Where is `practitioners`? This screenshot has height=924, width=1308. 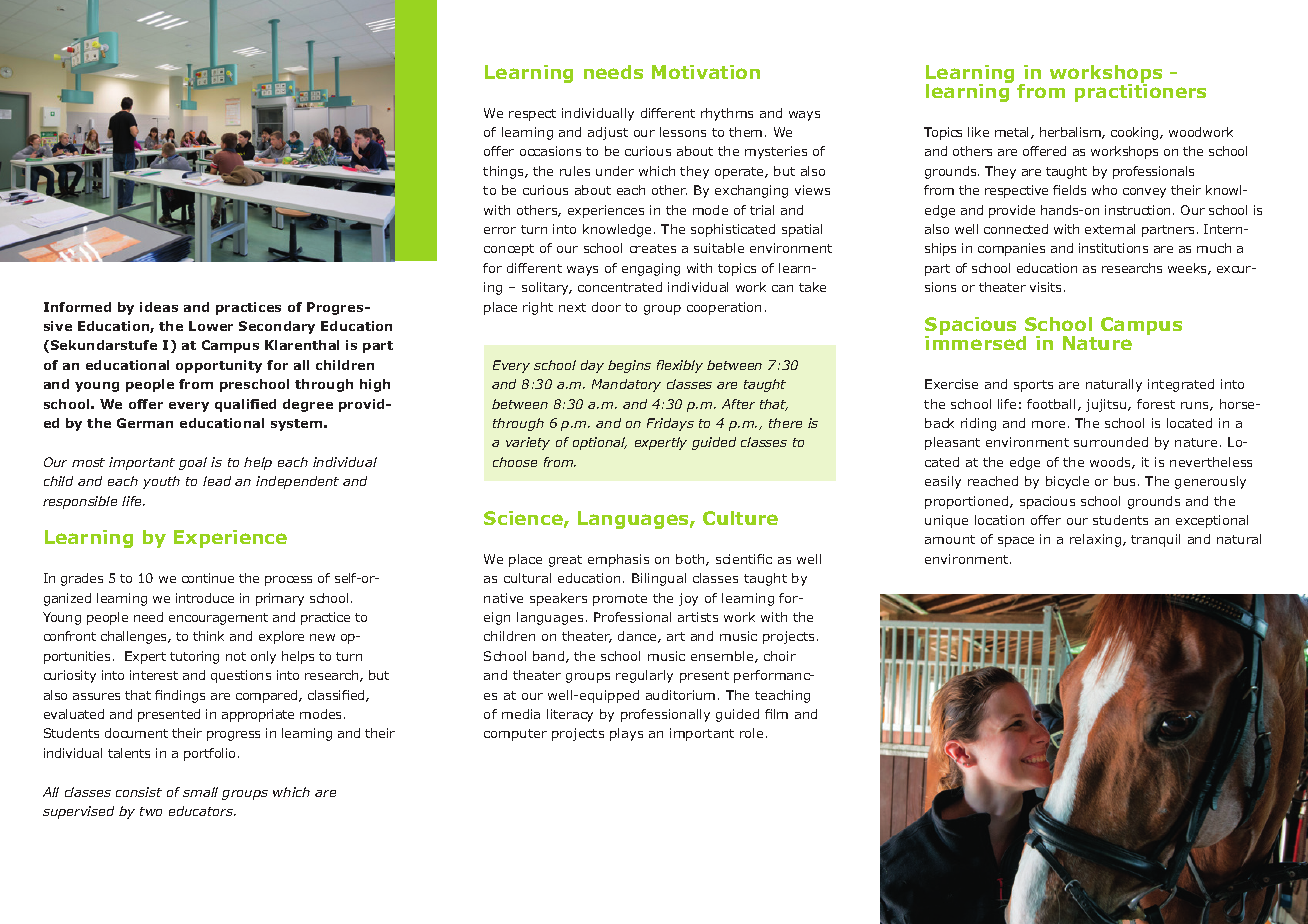
practitioners is located at coordinates (1140, 92).
